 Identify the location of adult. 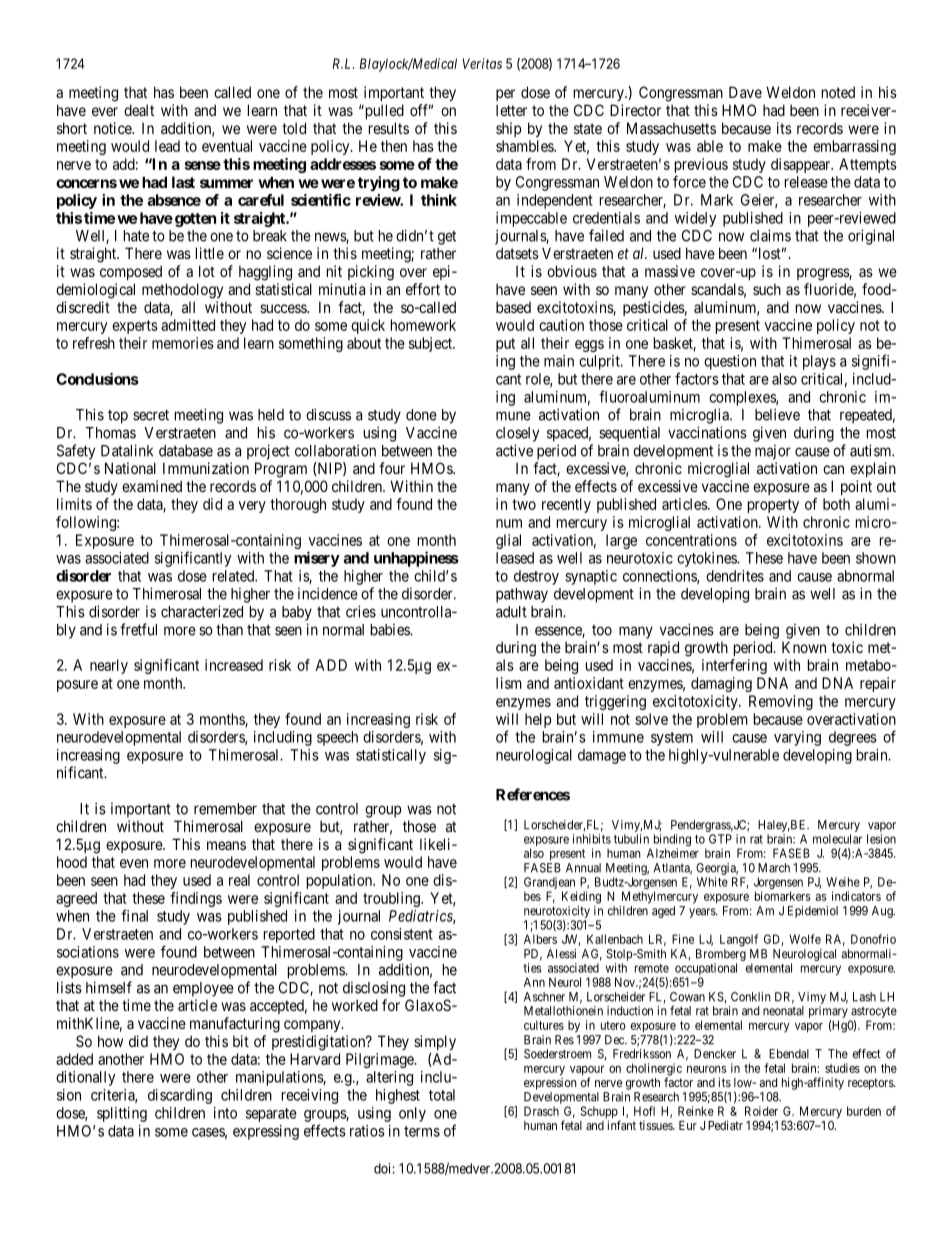
(511, 612).
